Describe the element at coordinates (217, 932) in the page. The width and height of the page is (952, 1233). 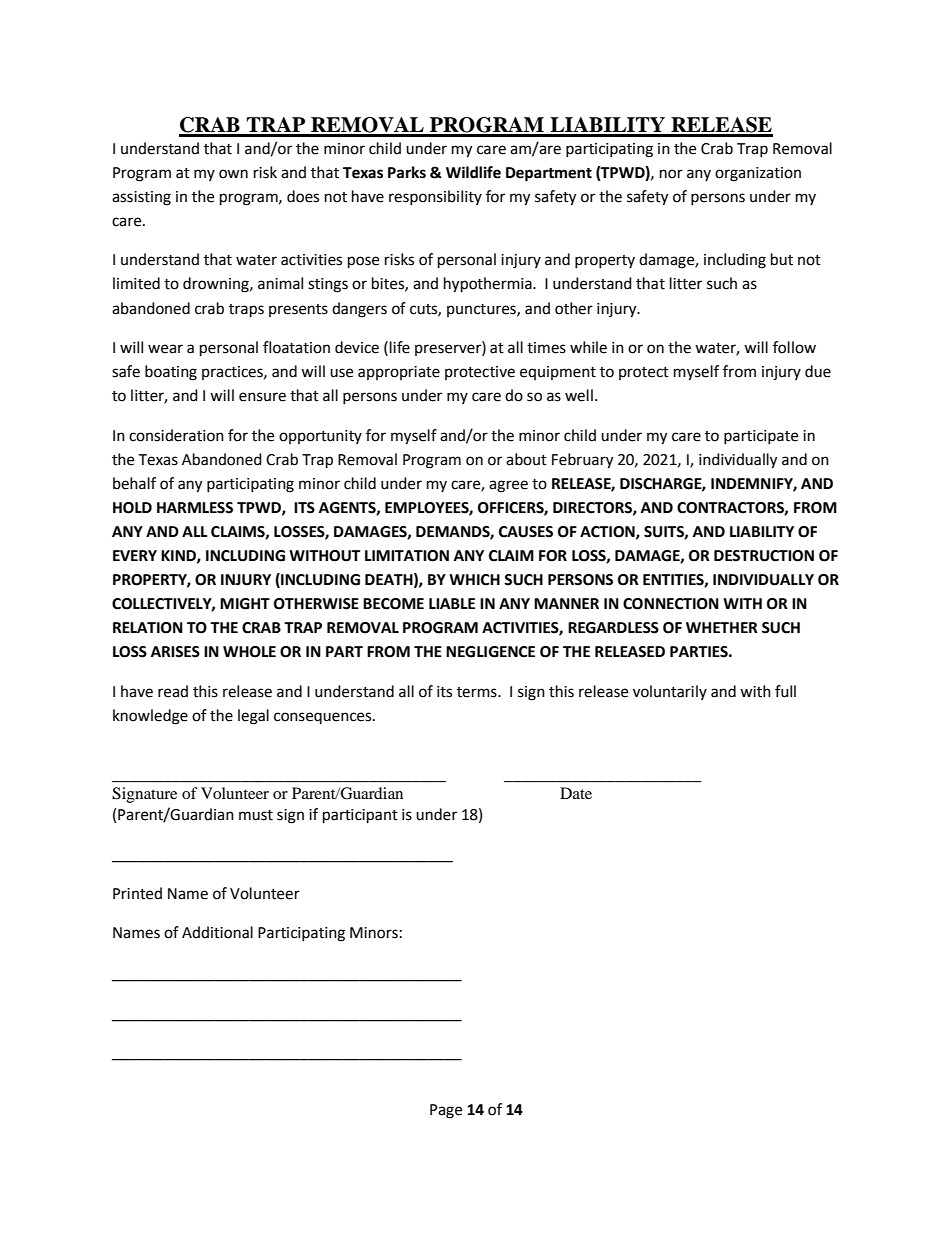
I see `Additional` at that location.
